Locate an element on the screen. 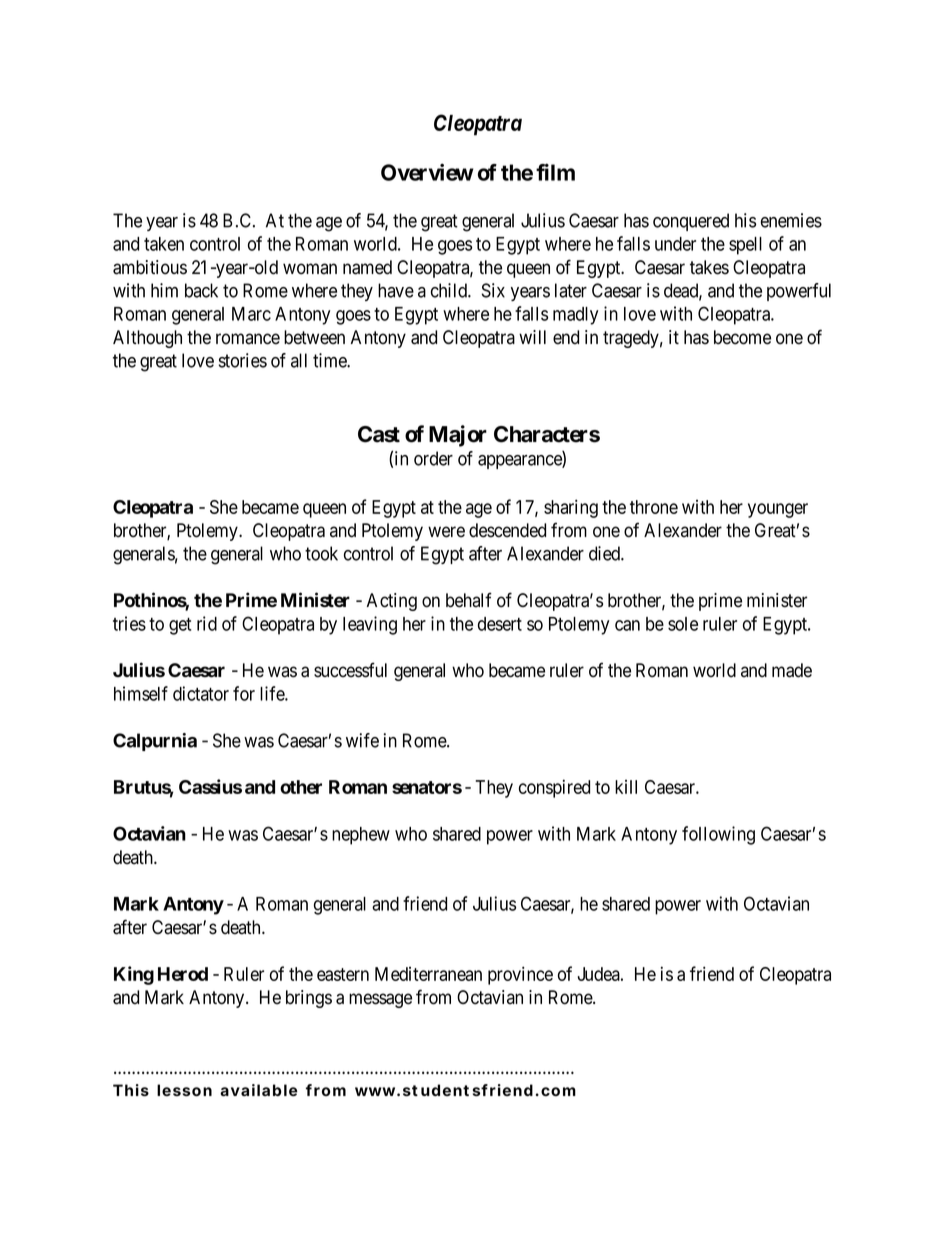 This screenshot has width=952, height=1233. taken is located at coordinates (164, 244).
